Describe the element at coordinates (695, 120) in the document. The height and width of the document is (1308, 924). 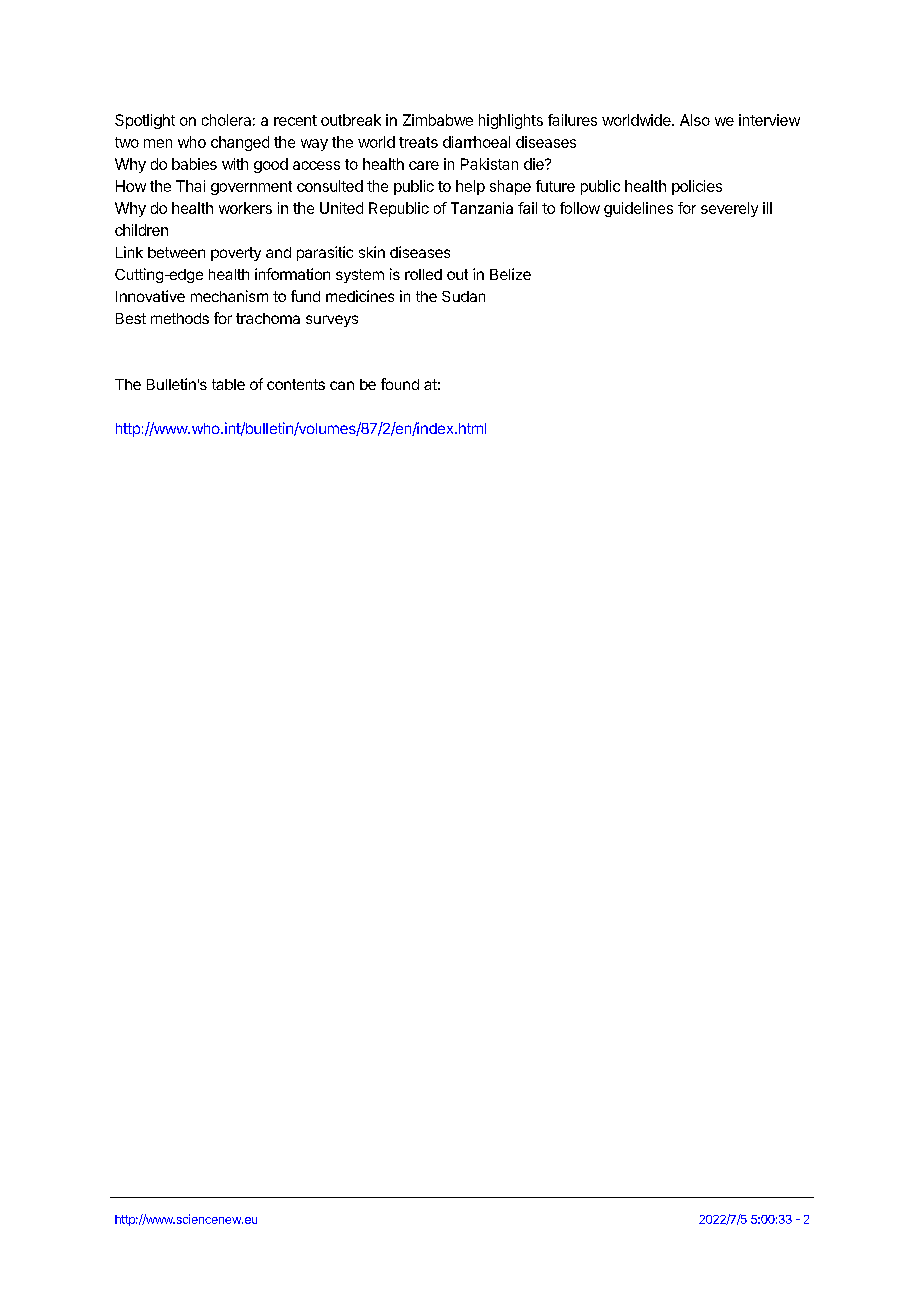
I see `Also` at that location.
